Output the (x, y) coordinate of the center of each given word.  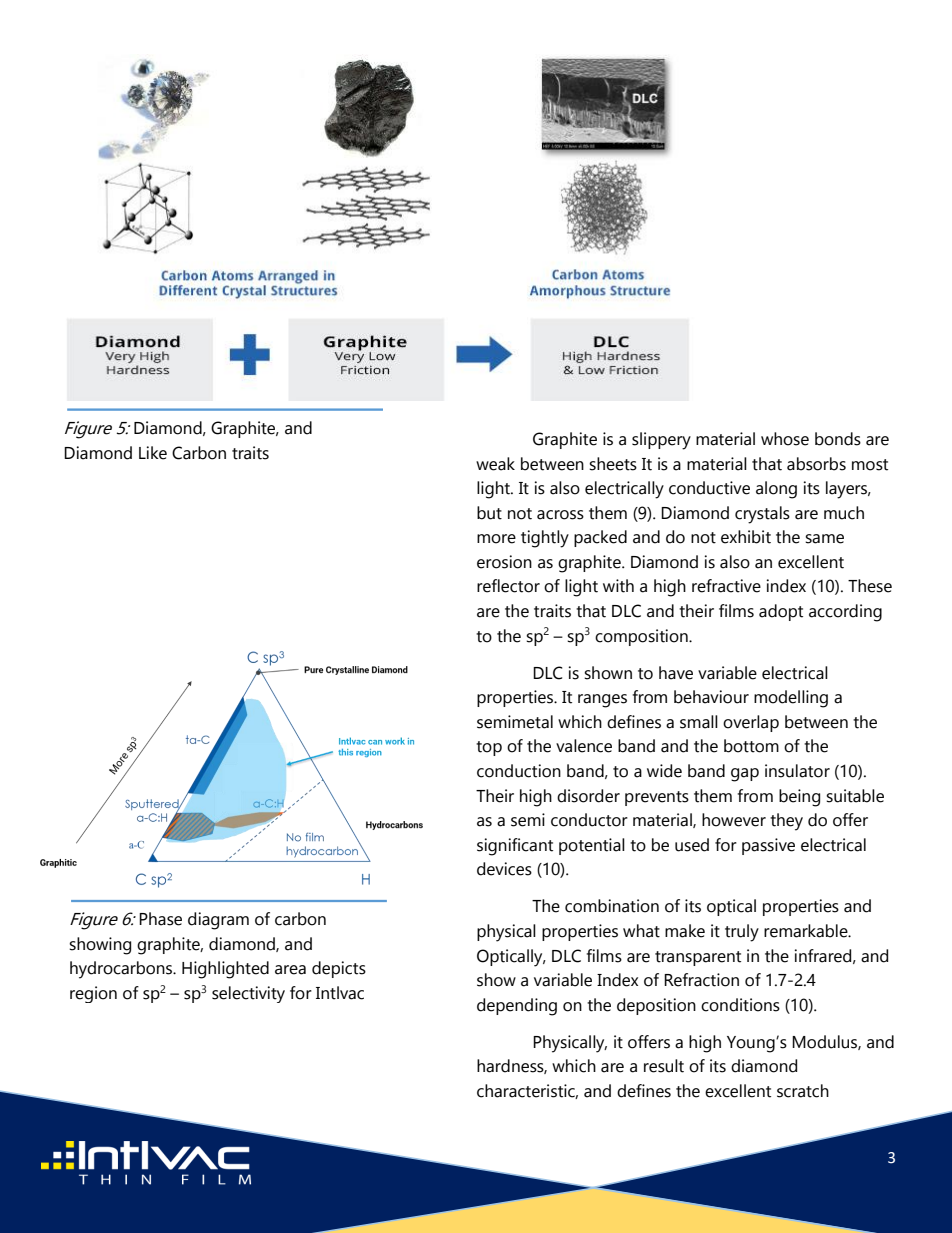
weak (495, 464)
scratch (803, 1091)
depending (517, 1007)
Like (153, 453)
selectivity (248, 994)
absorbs (816, 464)
